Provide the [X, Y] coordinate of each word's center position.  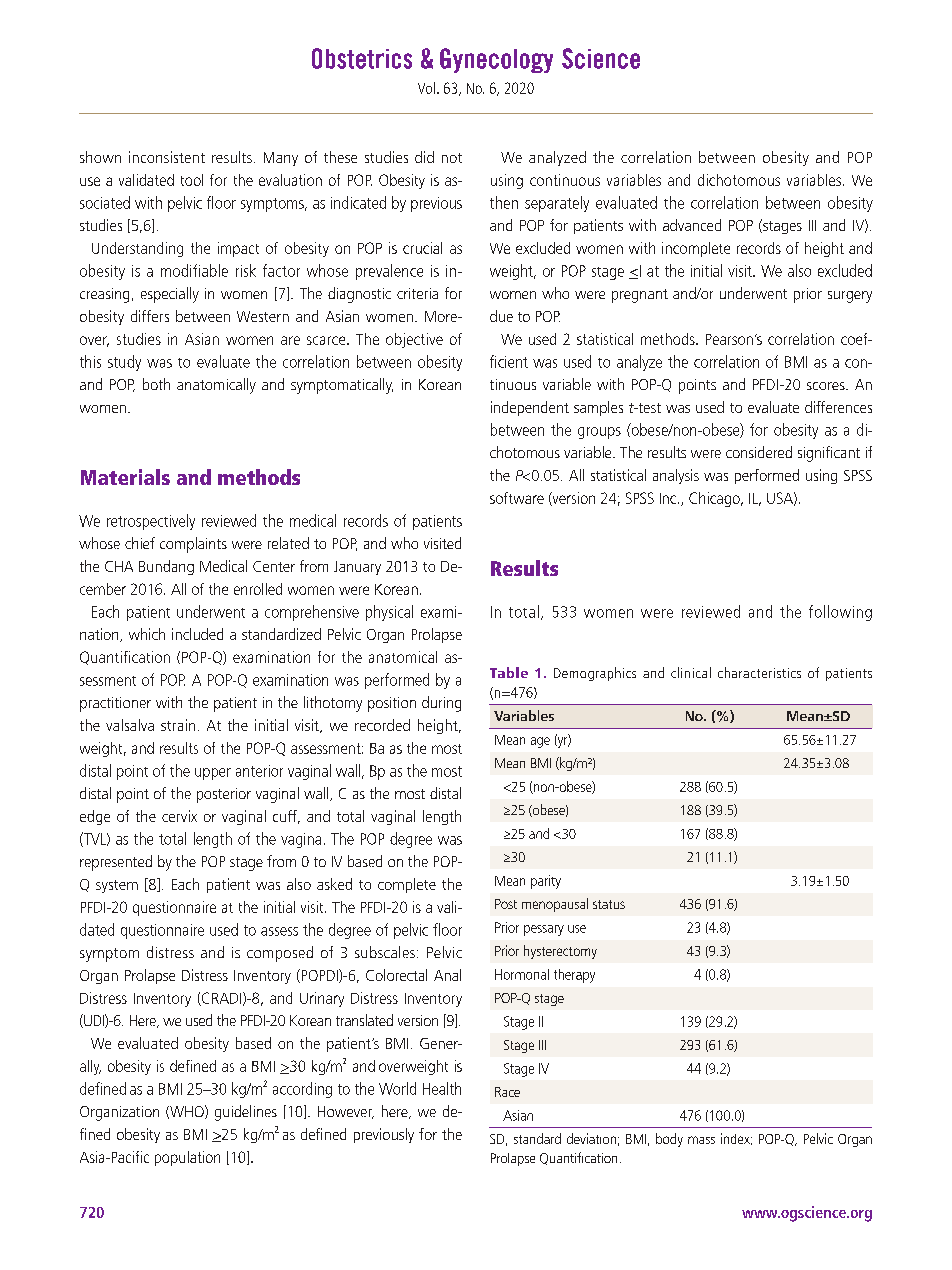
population [187, 1158]
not [452, 158]
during [441, 704]
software [517, 498]
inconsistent [167, 157]
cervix [179, 816]
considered [759, 452]
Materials [125, 477]
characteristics [759, 672]
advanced [692, 225]
